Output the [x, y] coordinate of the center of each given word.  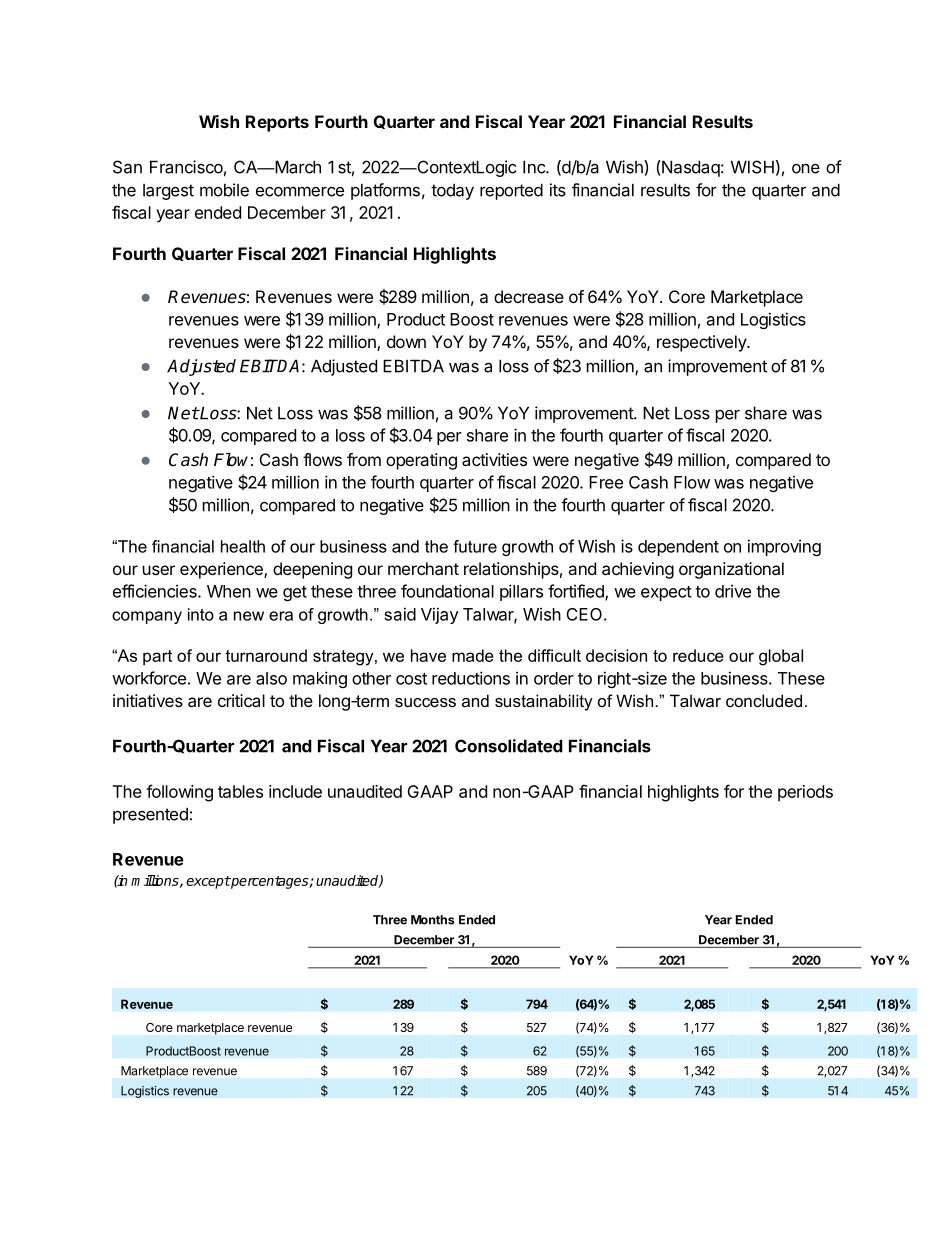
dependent [678, 548]
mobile [224, 190]
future [475, 546]
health [243, 546]
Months [432, 920]
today [452, 192]
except [208, 882]
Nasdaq [690, 168]
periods [805, 793]
